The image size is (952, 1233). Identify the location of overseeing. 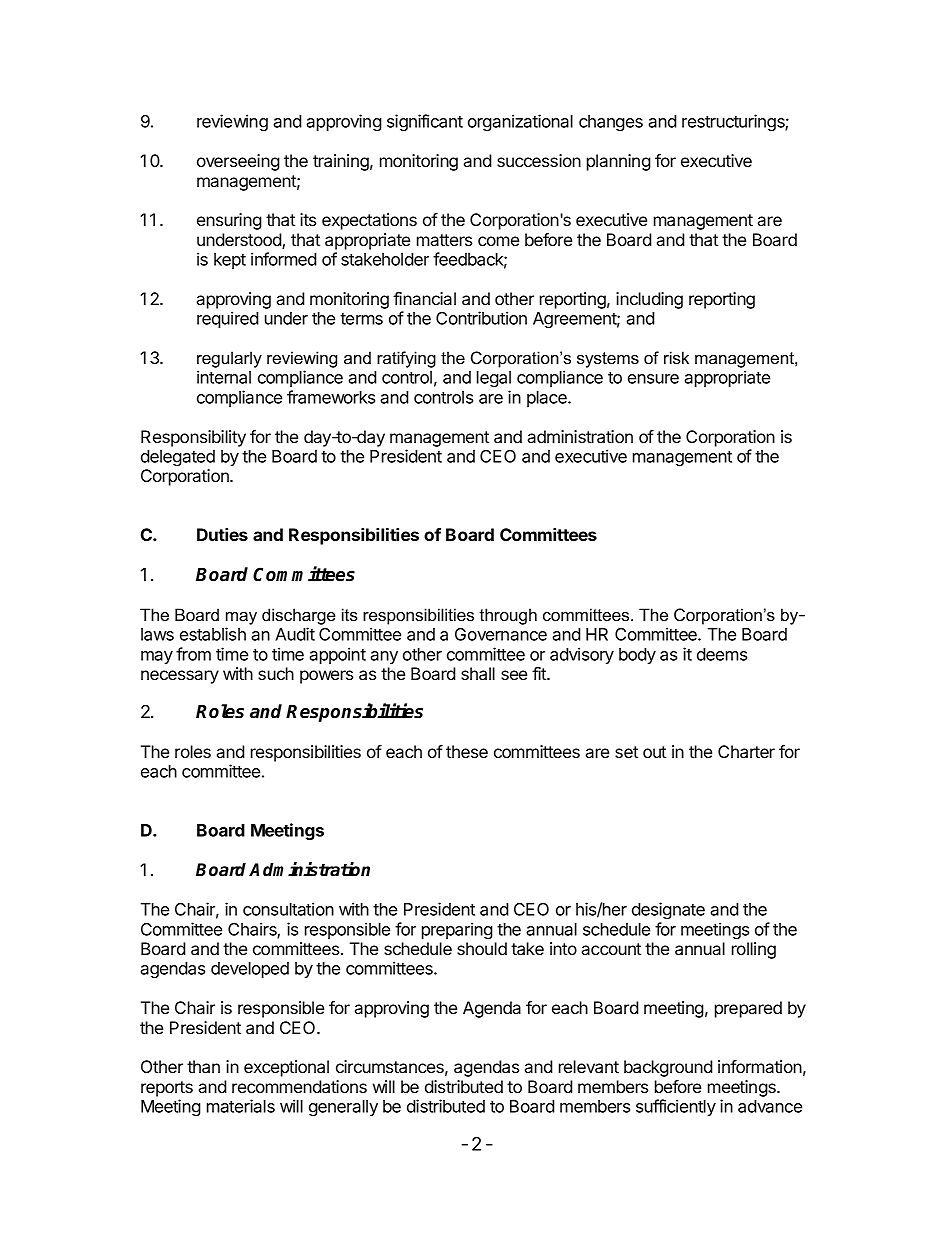
(238, 162).
